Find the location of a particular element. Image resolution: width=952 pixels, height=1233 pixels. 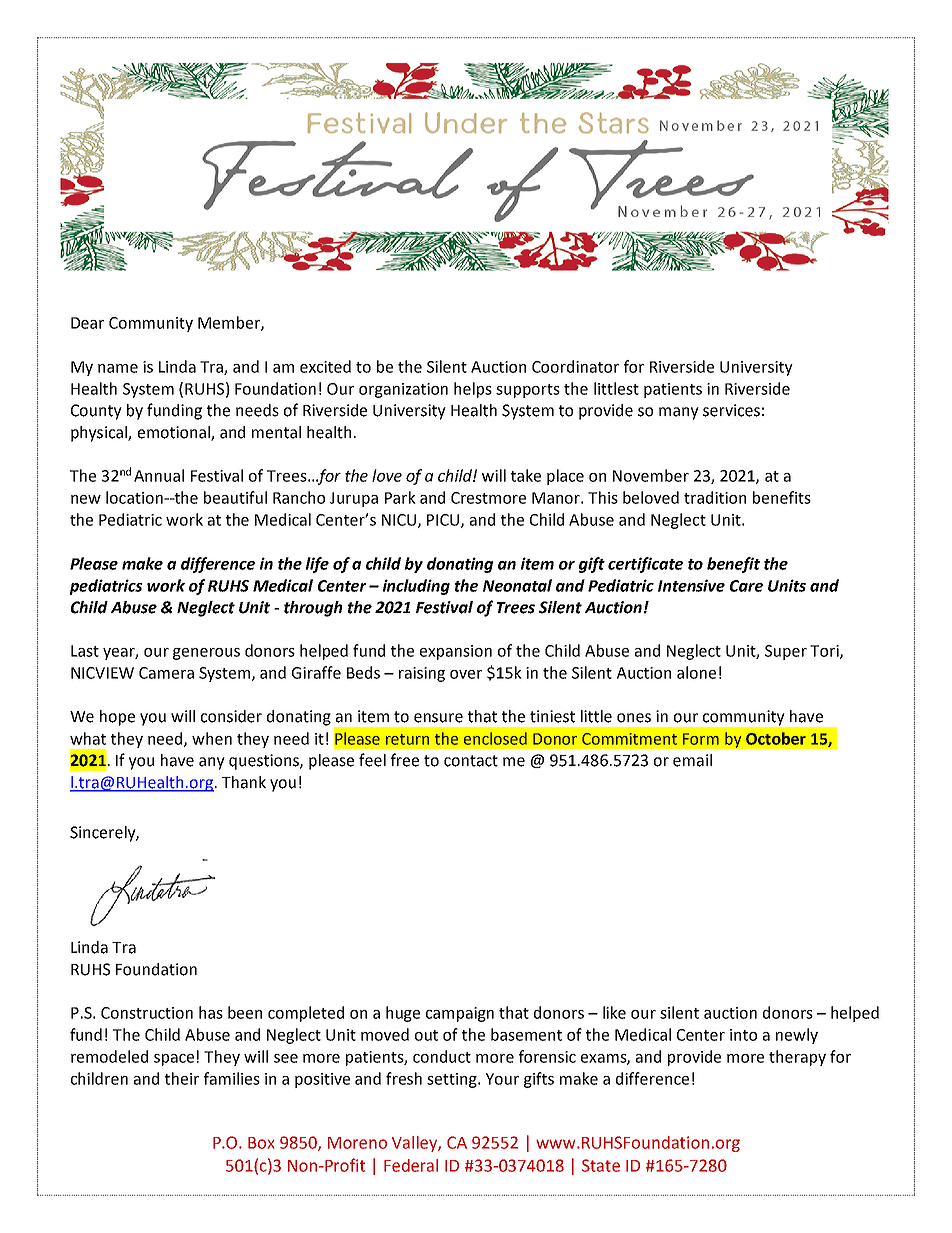

helps is located at coordinates (473, 390).
